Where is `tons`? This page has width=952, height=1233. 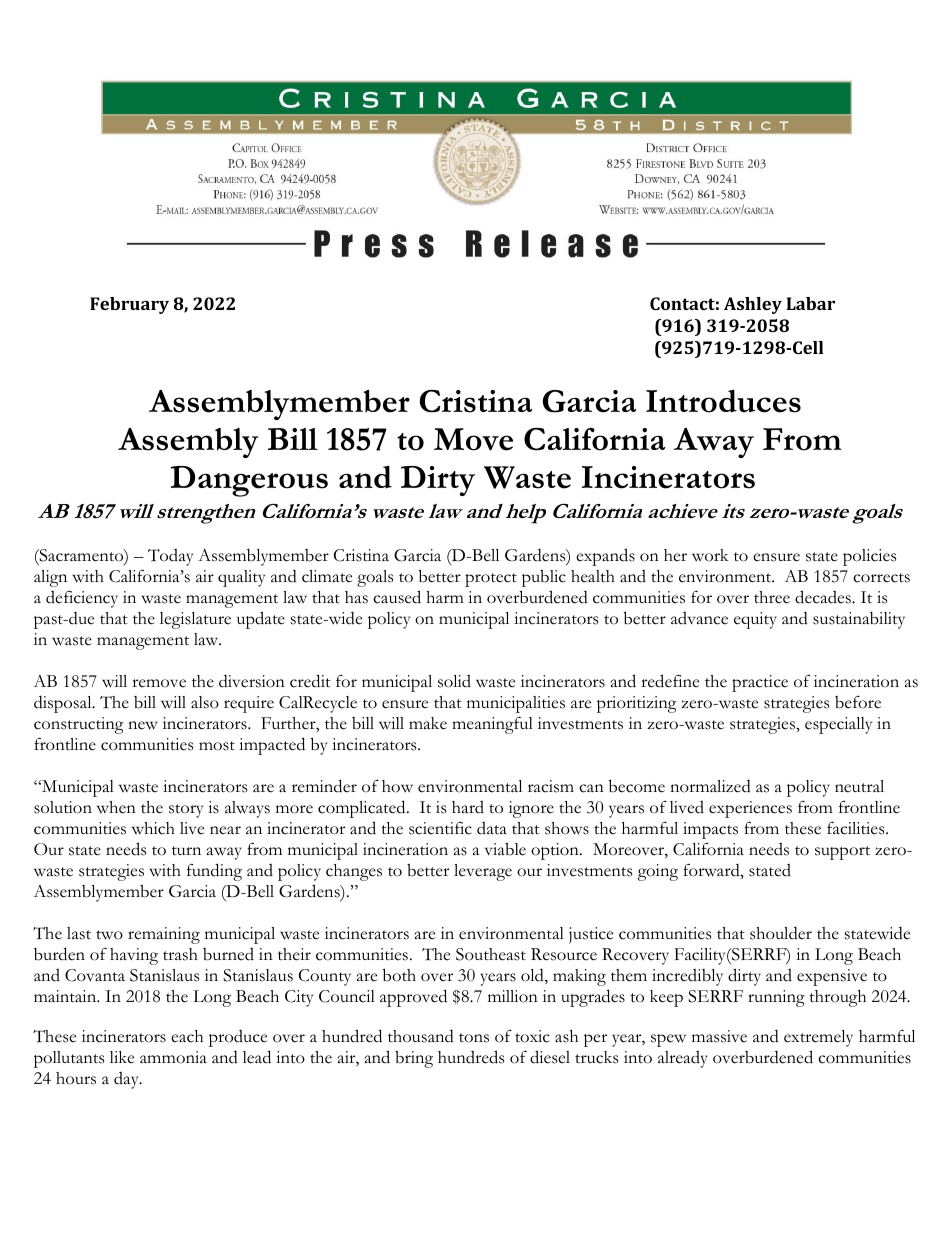
tons is located at coordinates (474, 1038).
